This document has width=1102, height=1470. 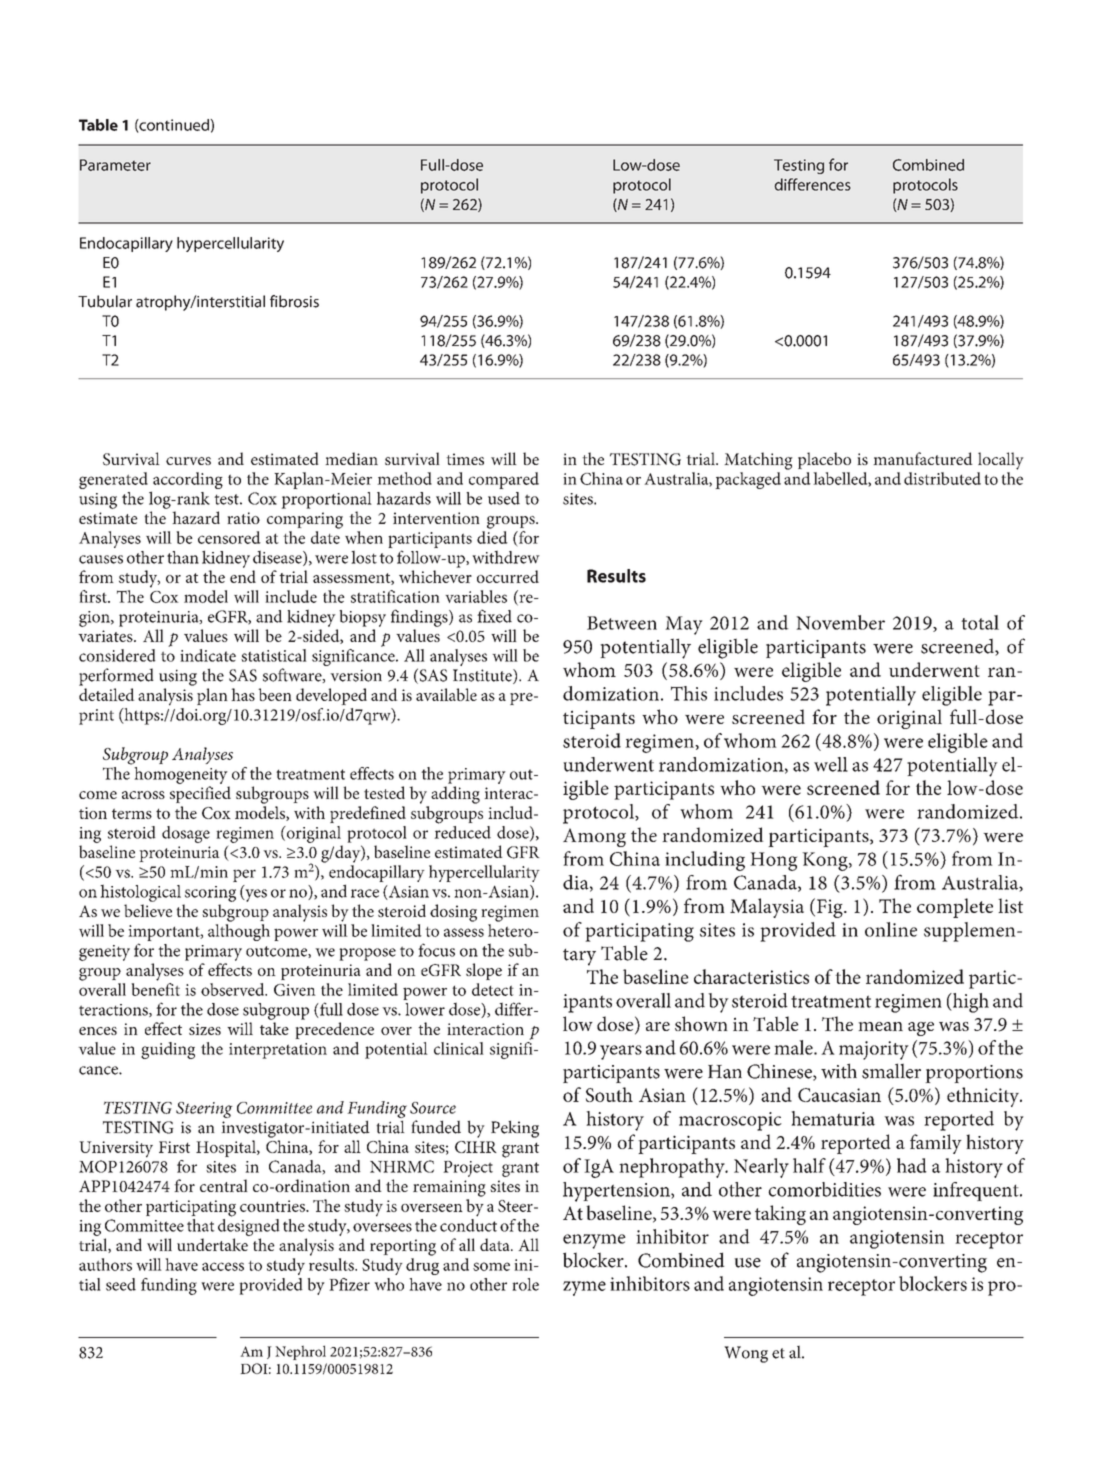 What do you see at coordinates (826, 861) in the document?
I see `Kong` at bounding box center [826, 861].
